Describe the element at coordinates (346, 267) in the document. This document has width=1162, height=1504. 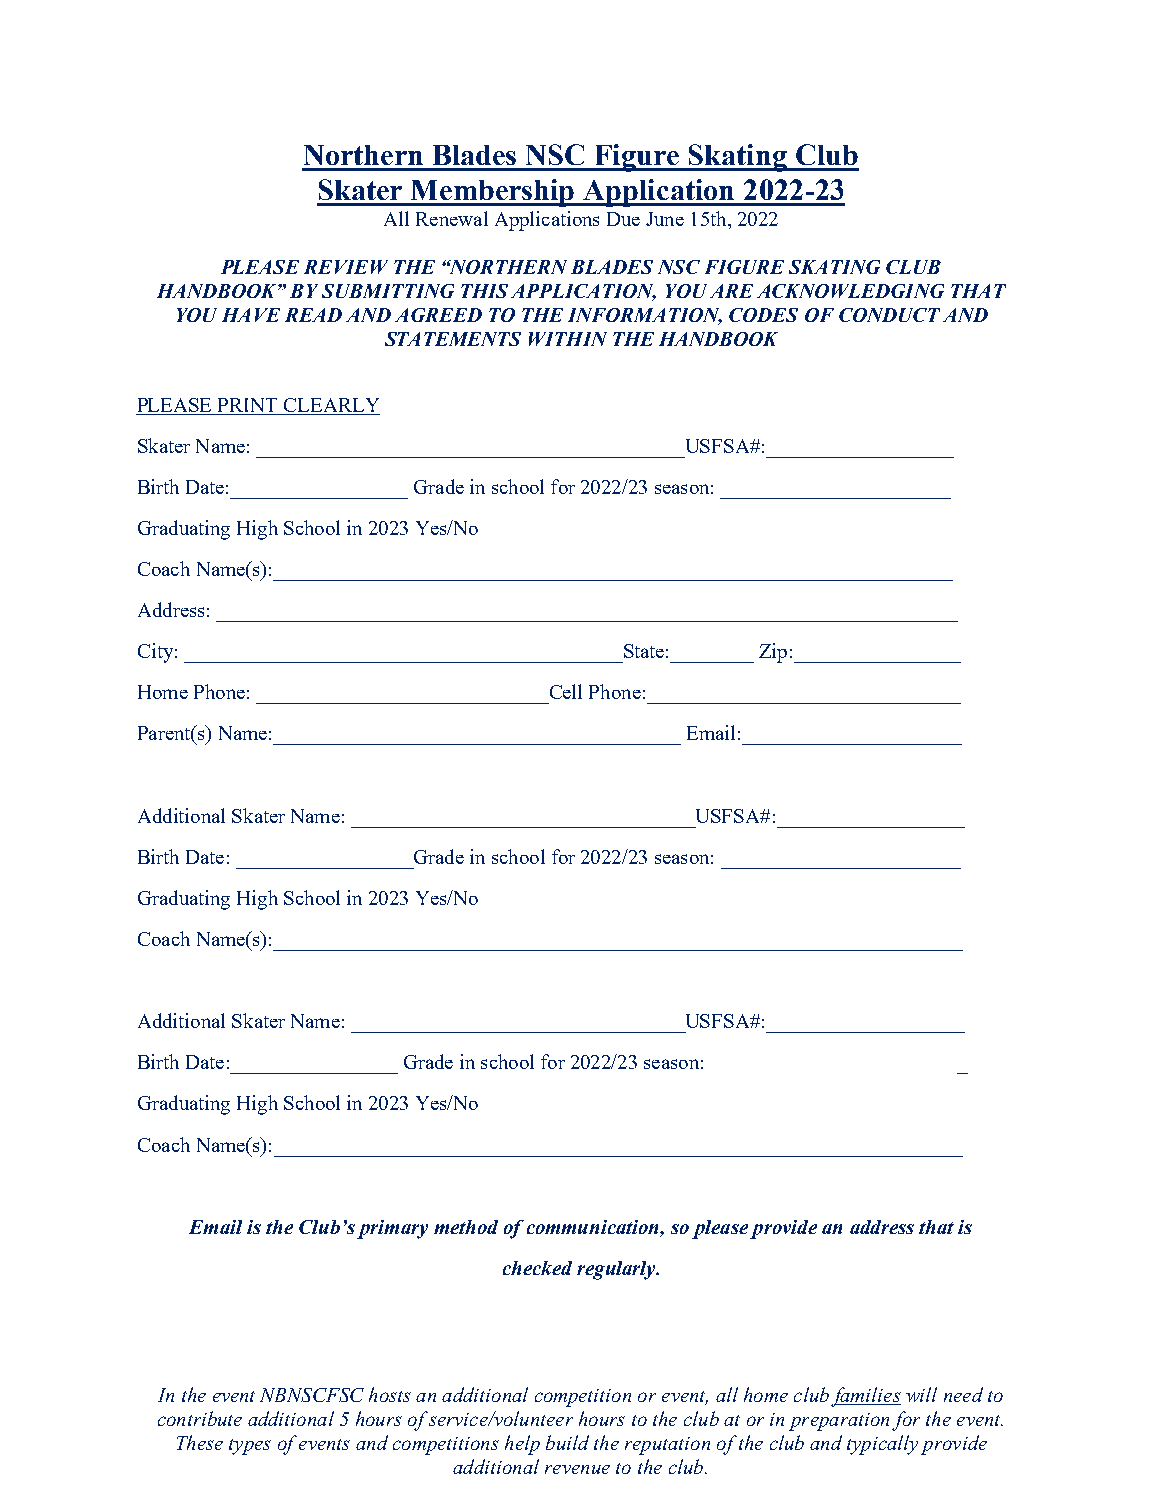
I see `REVIEW` at that location.
